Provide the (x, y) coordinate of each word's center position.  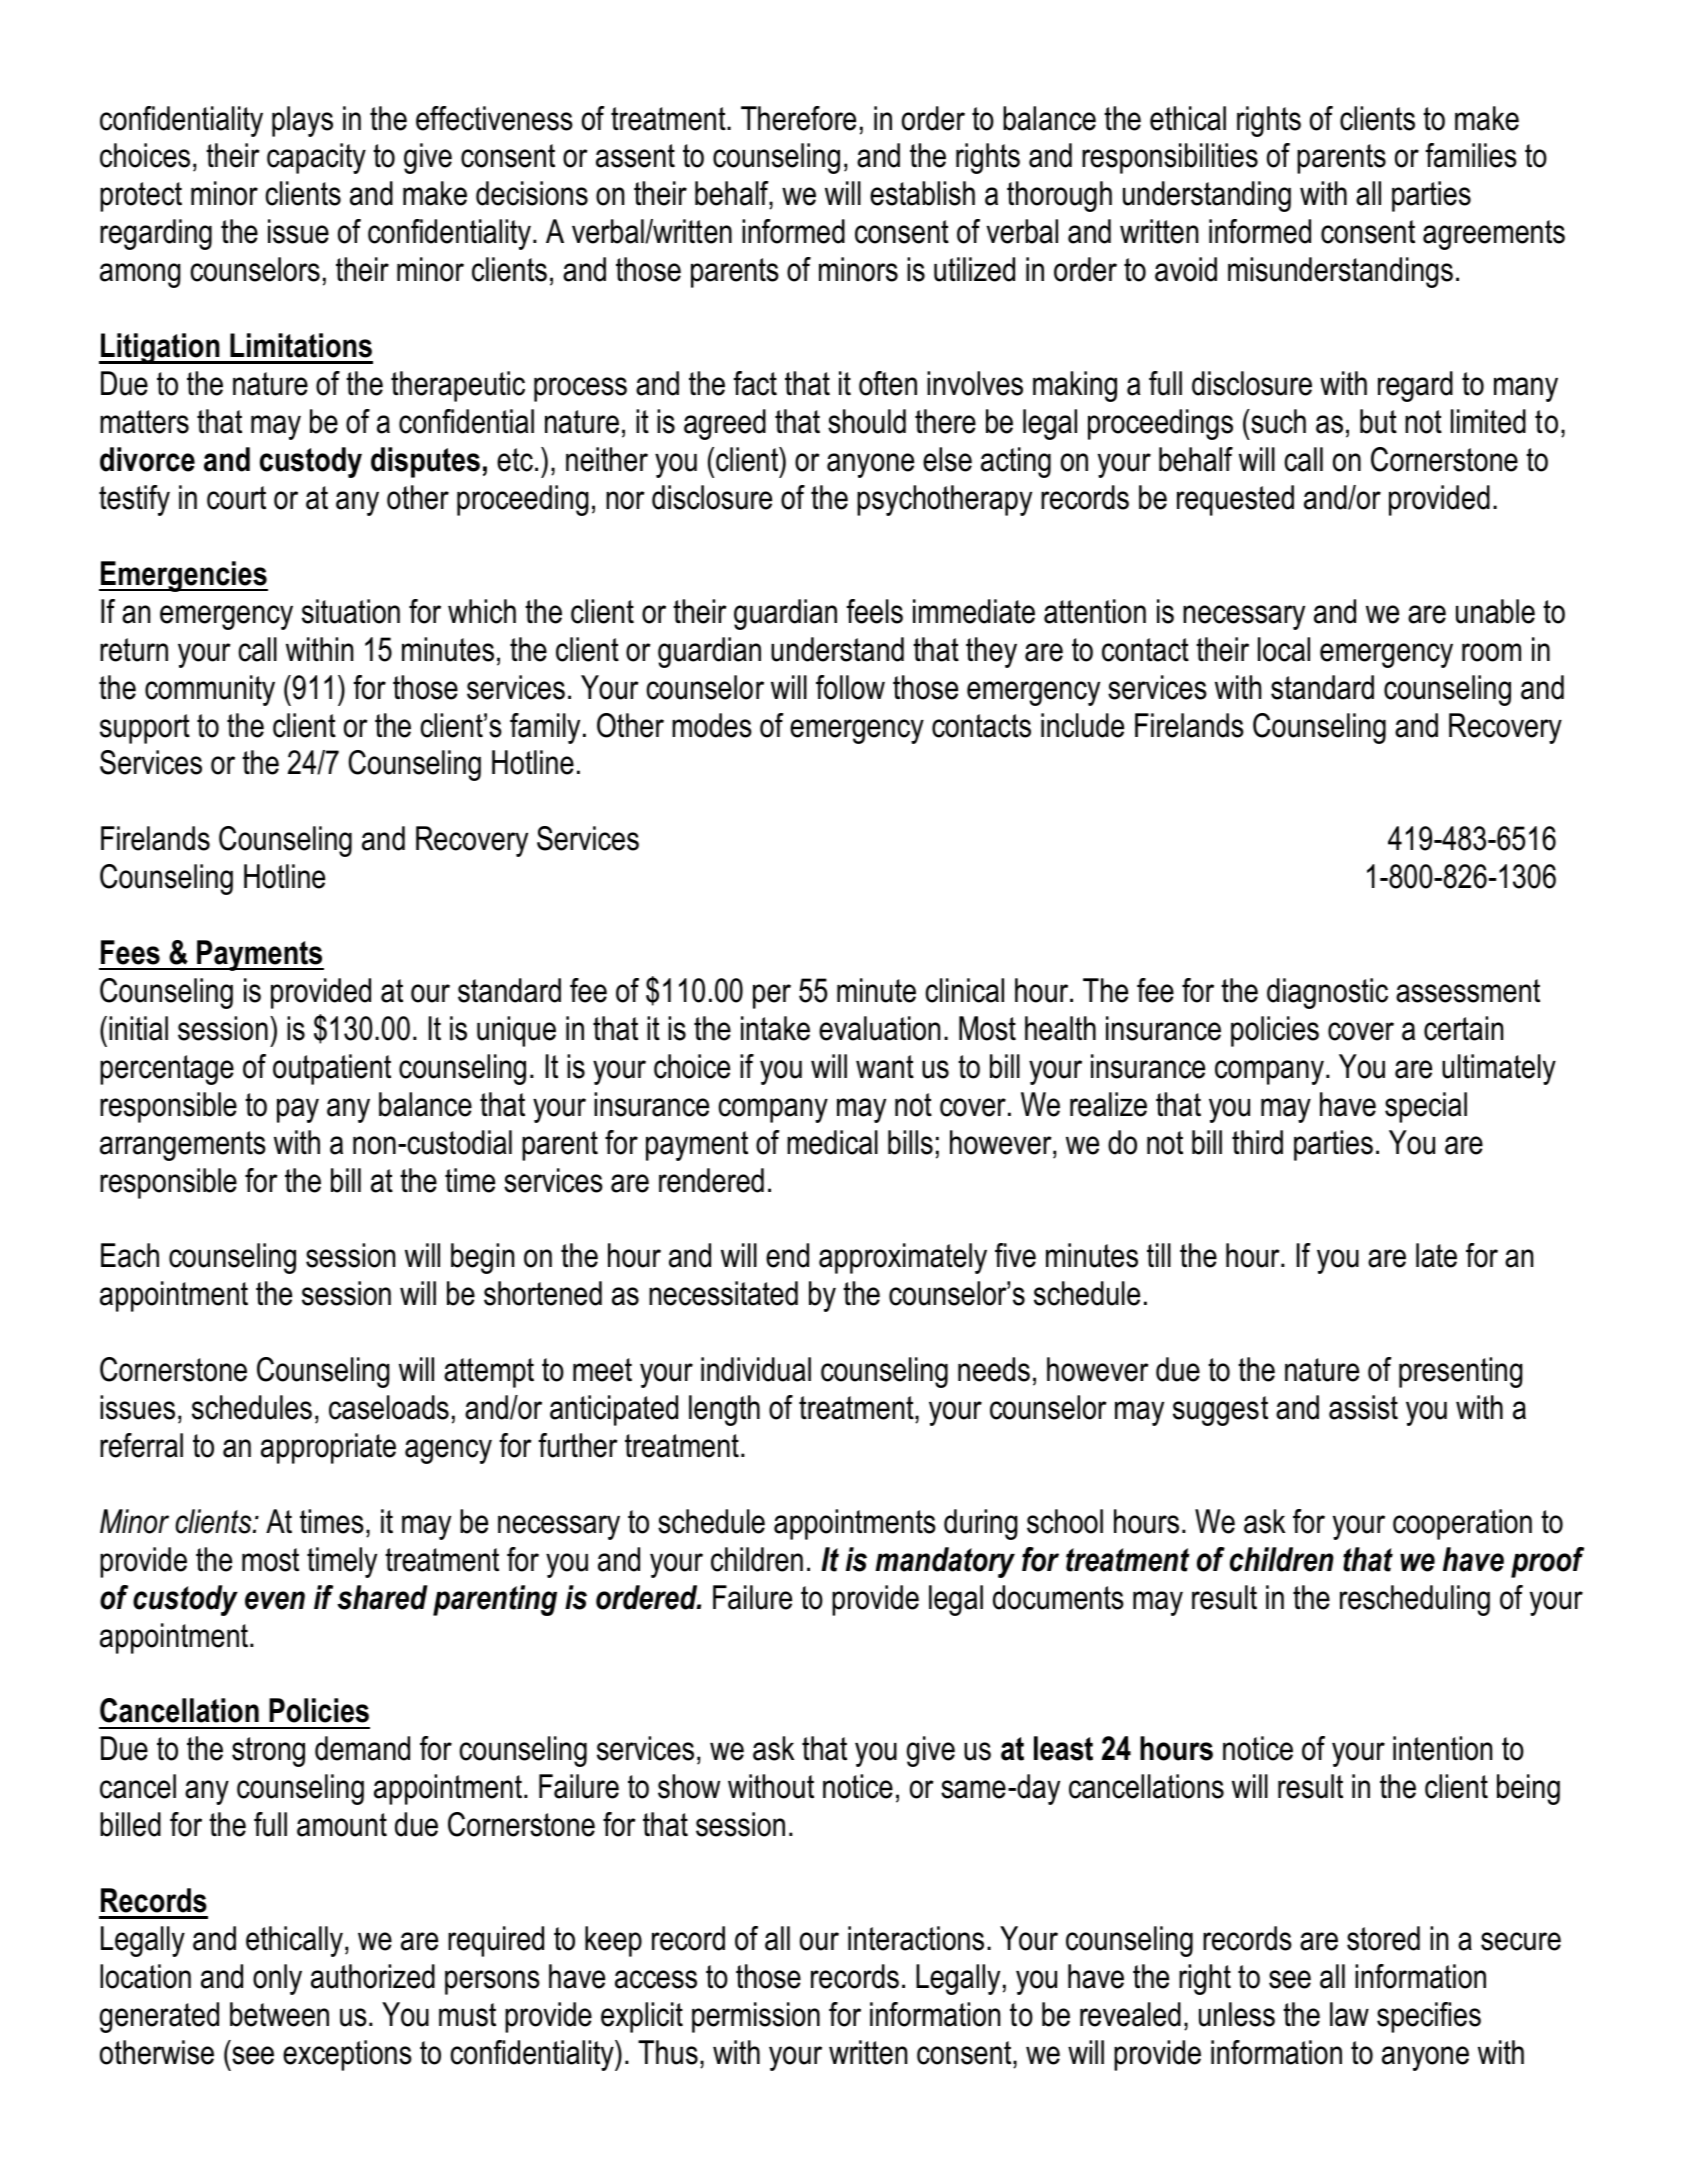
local (1284, 649)
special (1426, 1107)
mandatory (945, 1562)
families (1471, 155)
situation (351, 611)
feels (875, 611)
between (279, 2014)
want (885, 1067)
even (275, 1600)
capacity (316, 158)
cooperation (1462, 1524)
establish (922, 193)
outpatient (332, 1069)
